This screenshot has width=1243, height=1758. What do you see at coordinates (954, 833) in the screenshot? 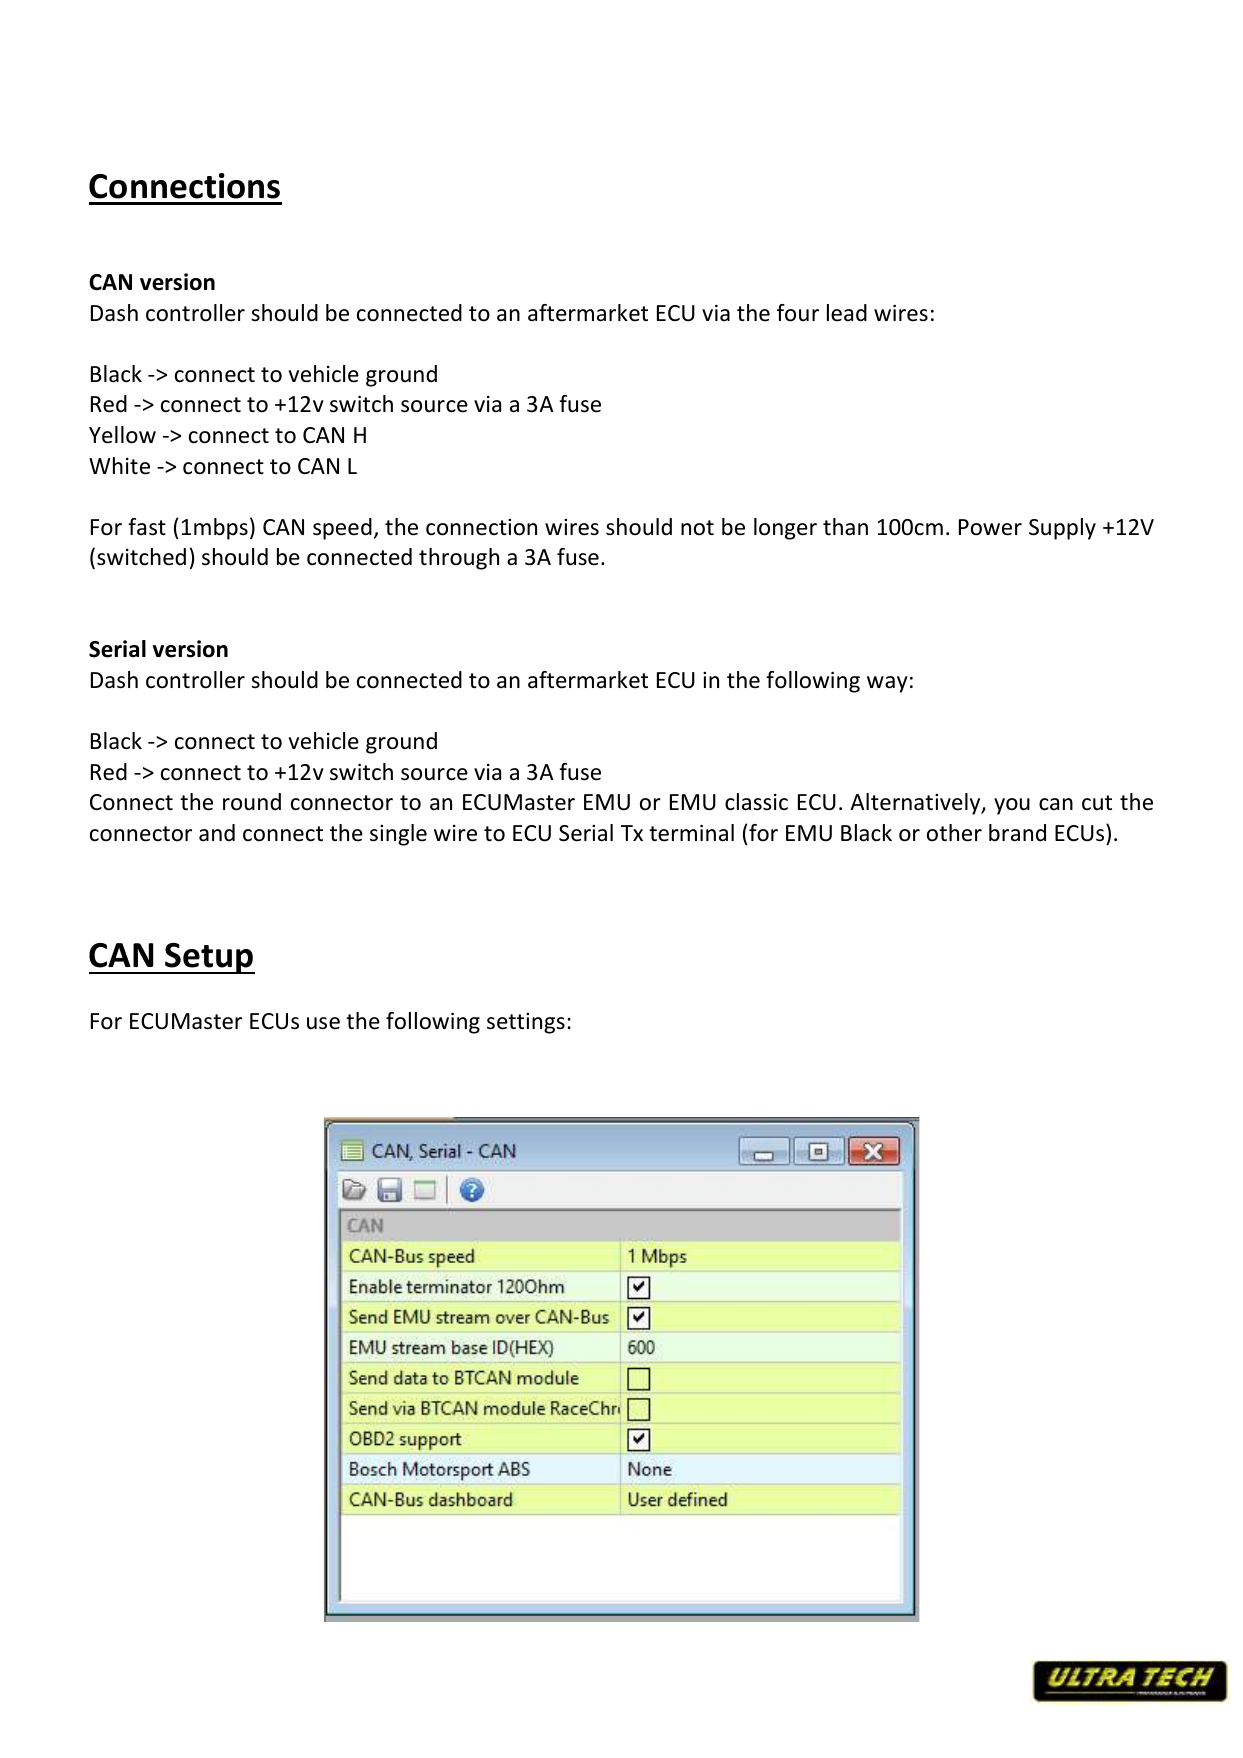
I see `other` at bounding box center [954, 833].
